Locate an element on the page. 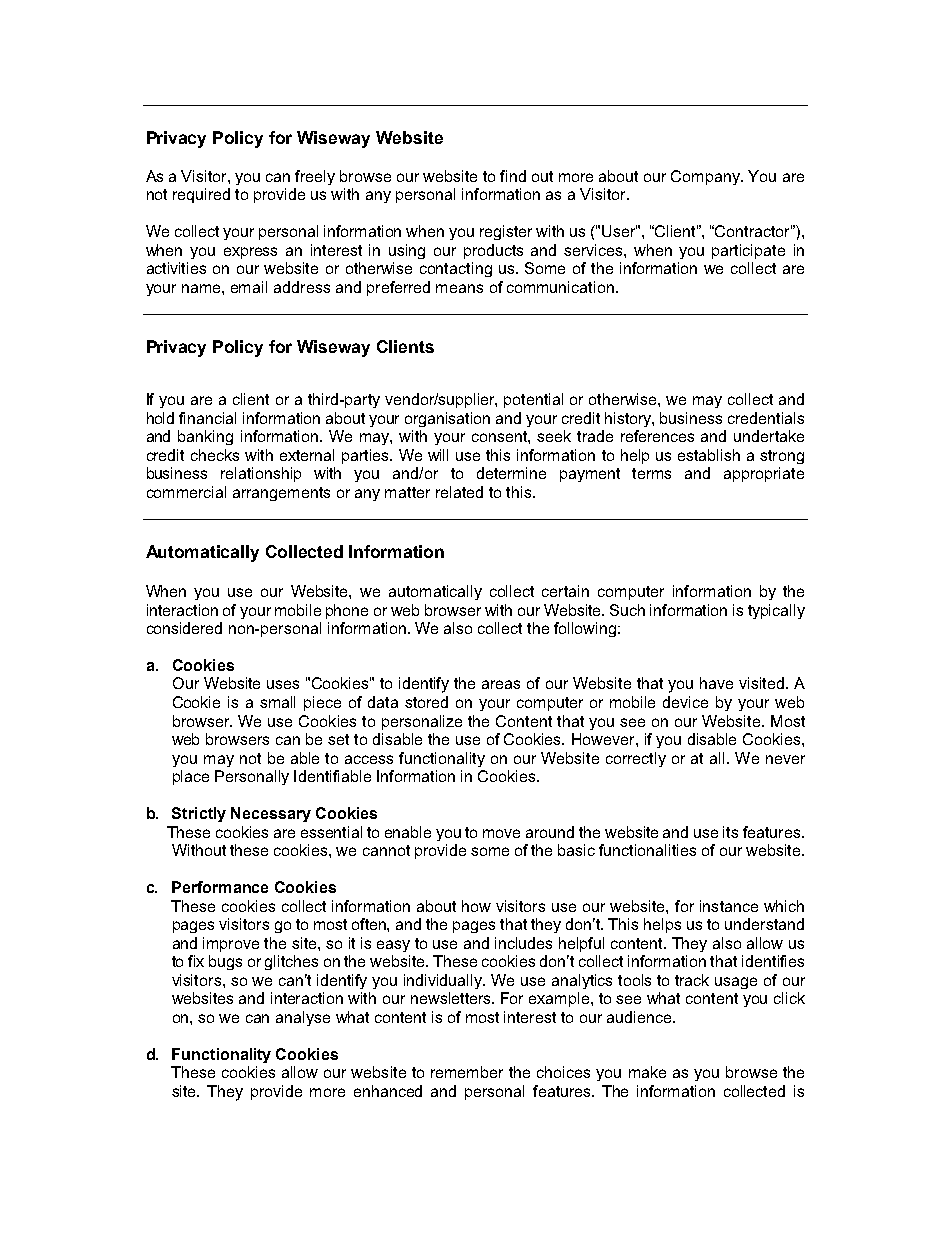  remember is located at coordinates (467, 1072).
